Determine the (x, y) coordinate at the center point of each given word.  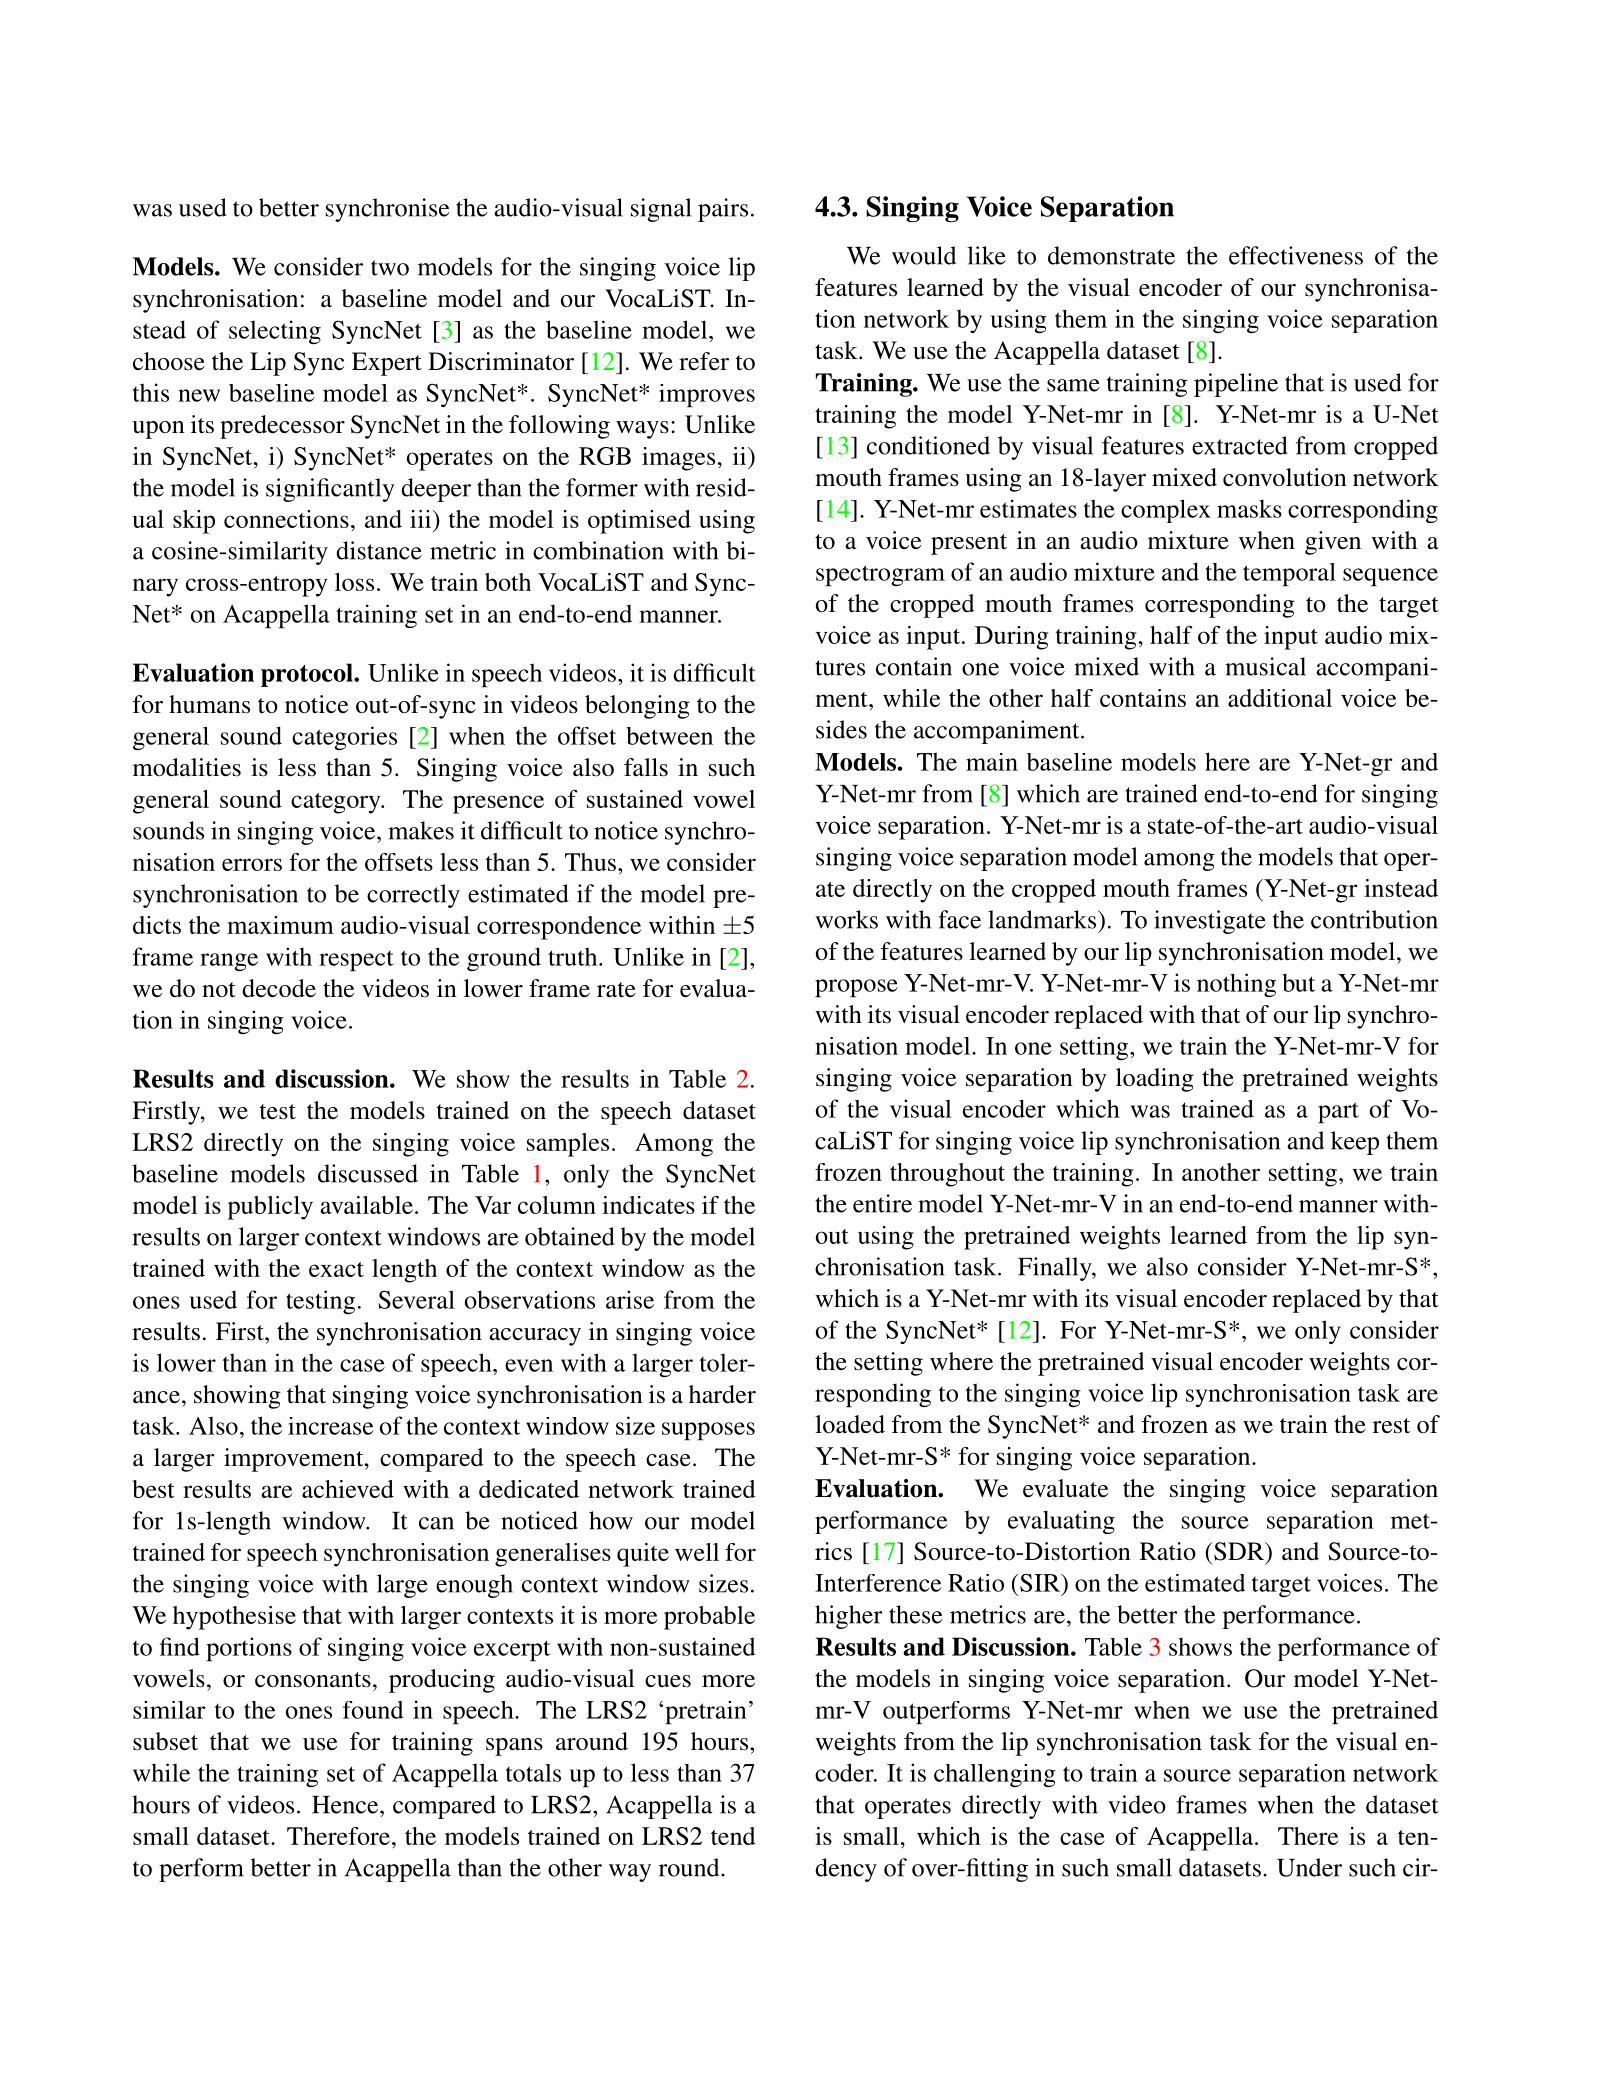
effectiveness (1296, 255)
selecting (275, 332)
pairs (723, 210)
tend (733, 1836)
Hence (346, 1805)
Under (1309, 1867)
